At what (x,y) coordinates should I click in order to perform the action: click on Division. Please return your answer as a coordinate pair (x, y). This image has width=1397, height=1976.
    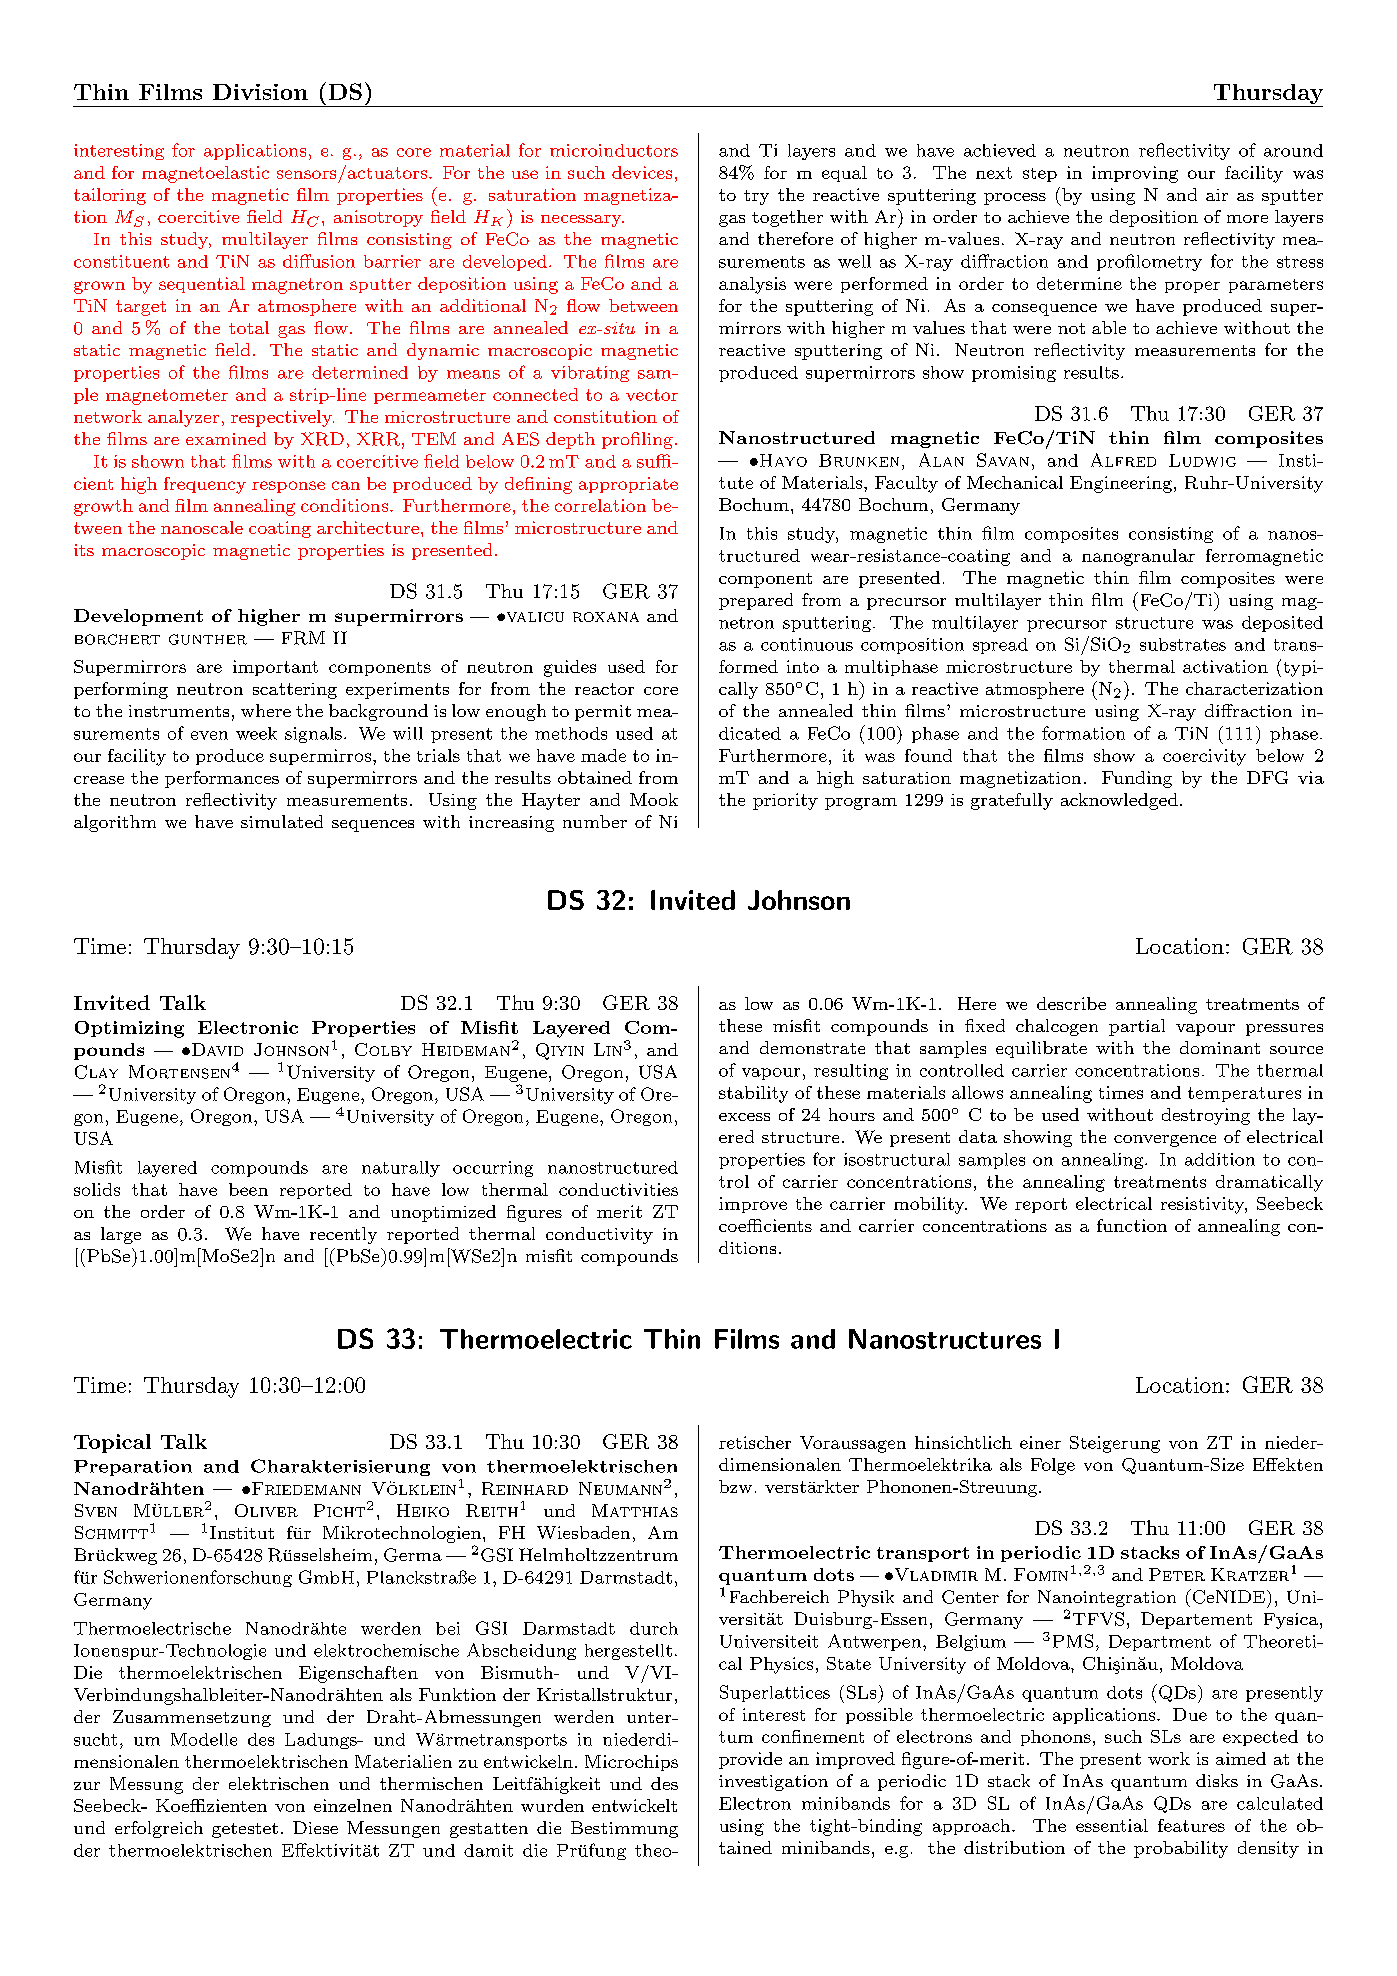
    Looking at the image, I should click on (260, 92).
